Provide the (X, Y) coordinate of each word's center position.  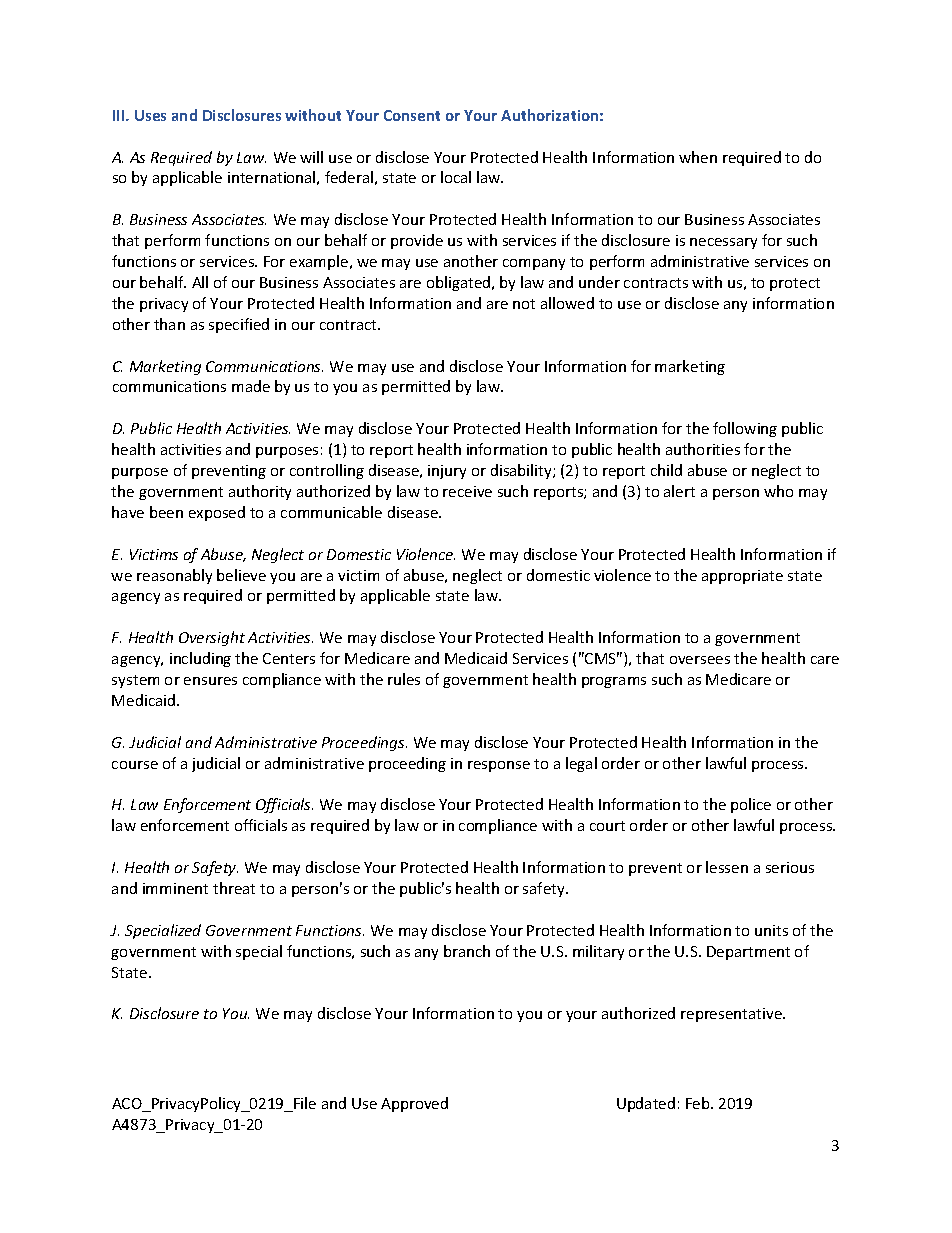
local (456, 177)
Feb (699, 1103)
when (698, 157)
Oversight (212, 638)
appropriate (742, 577)
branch (467, 951)
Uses (150, 115)
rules (404, 679)
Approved (414, 1104)
